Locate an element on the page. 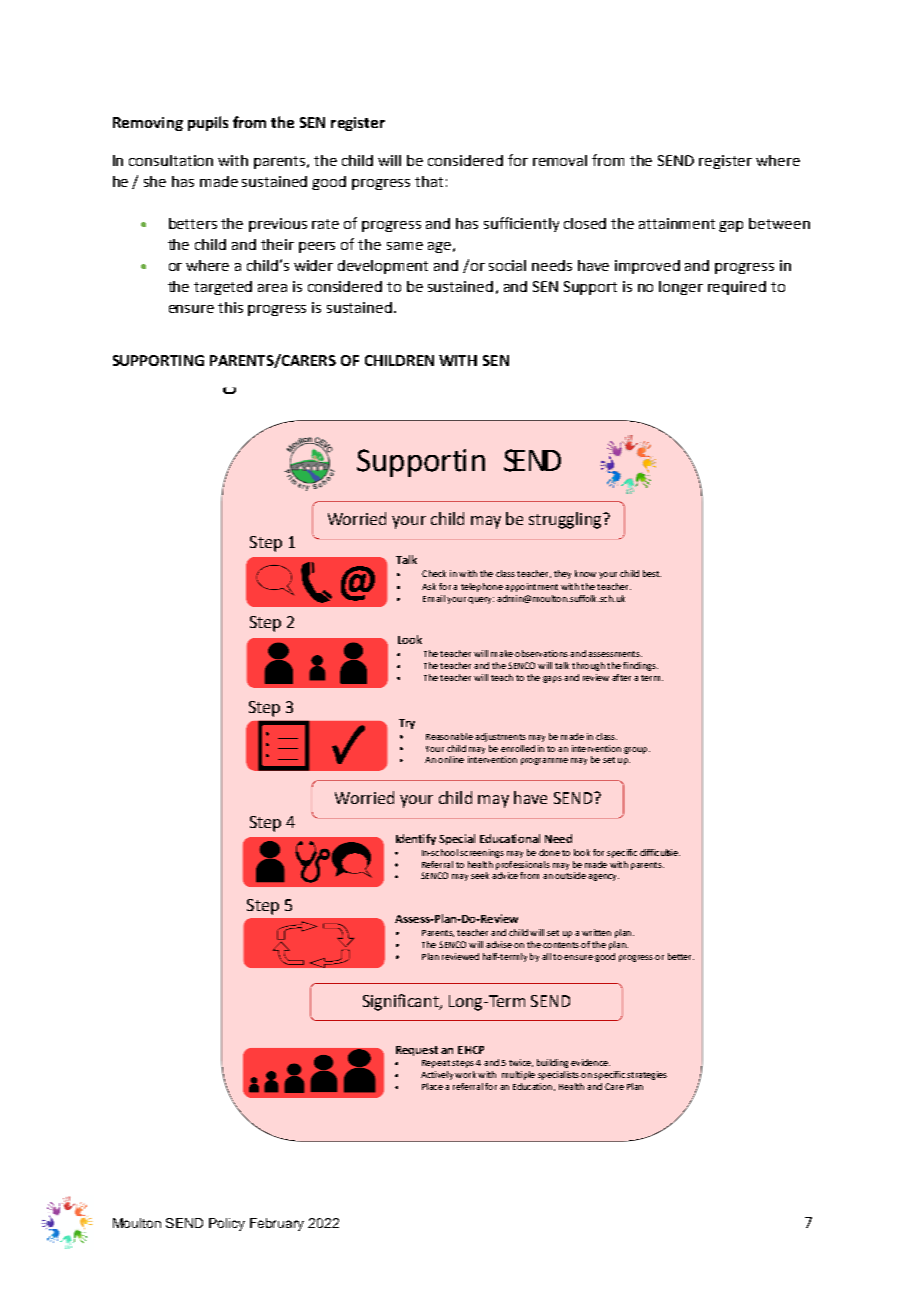 This image has height=1308, width=924. best is located at coordinates (652, 573).
